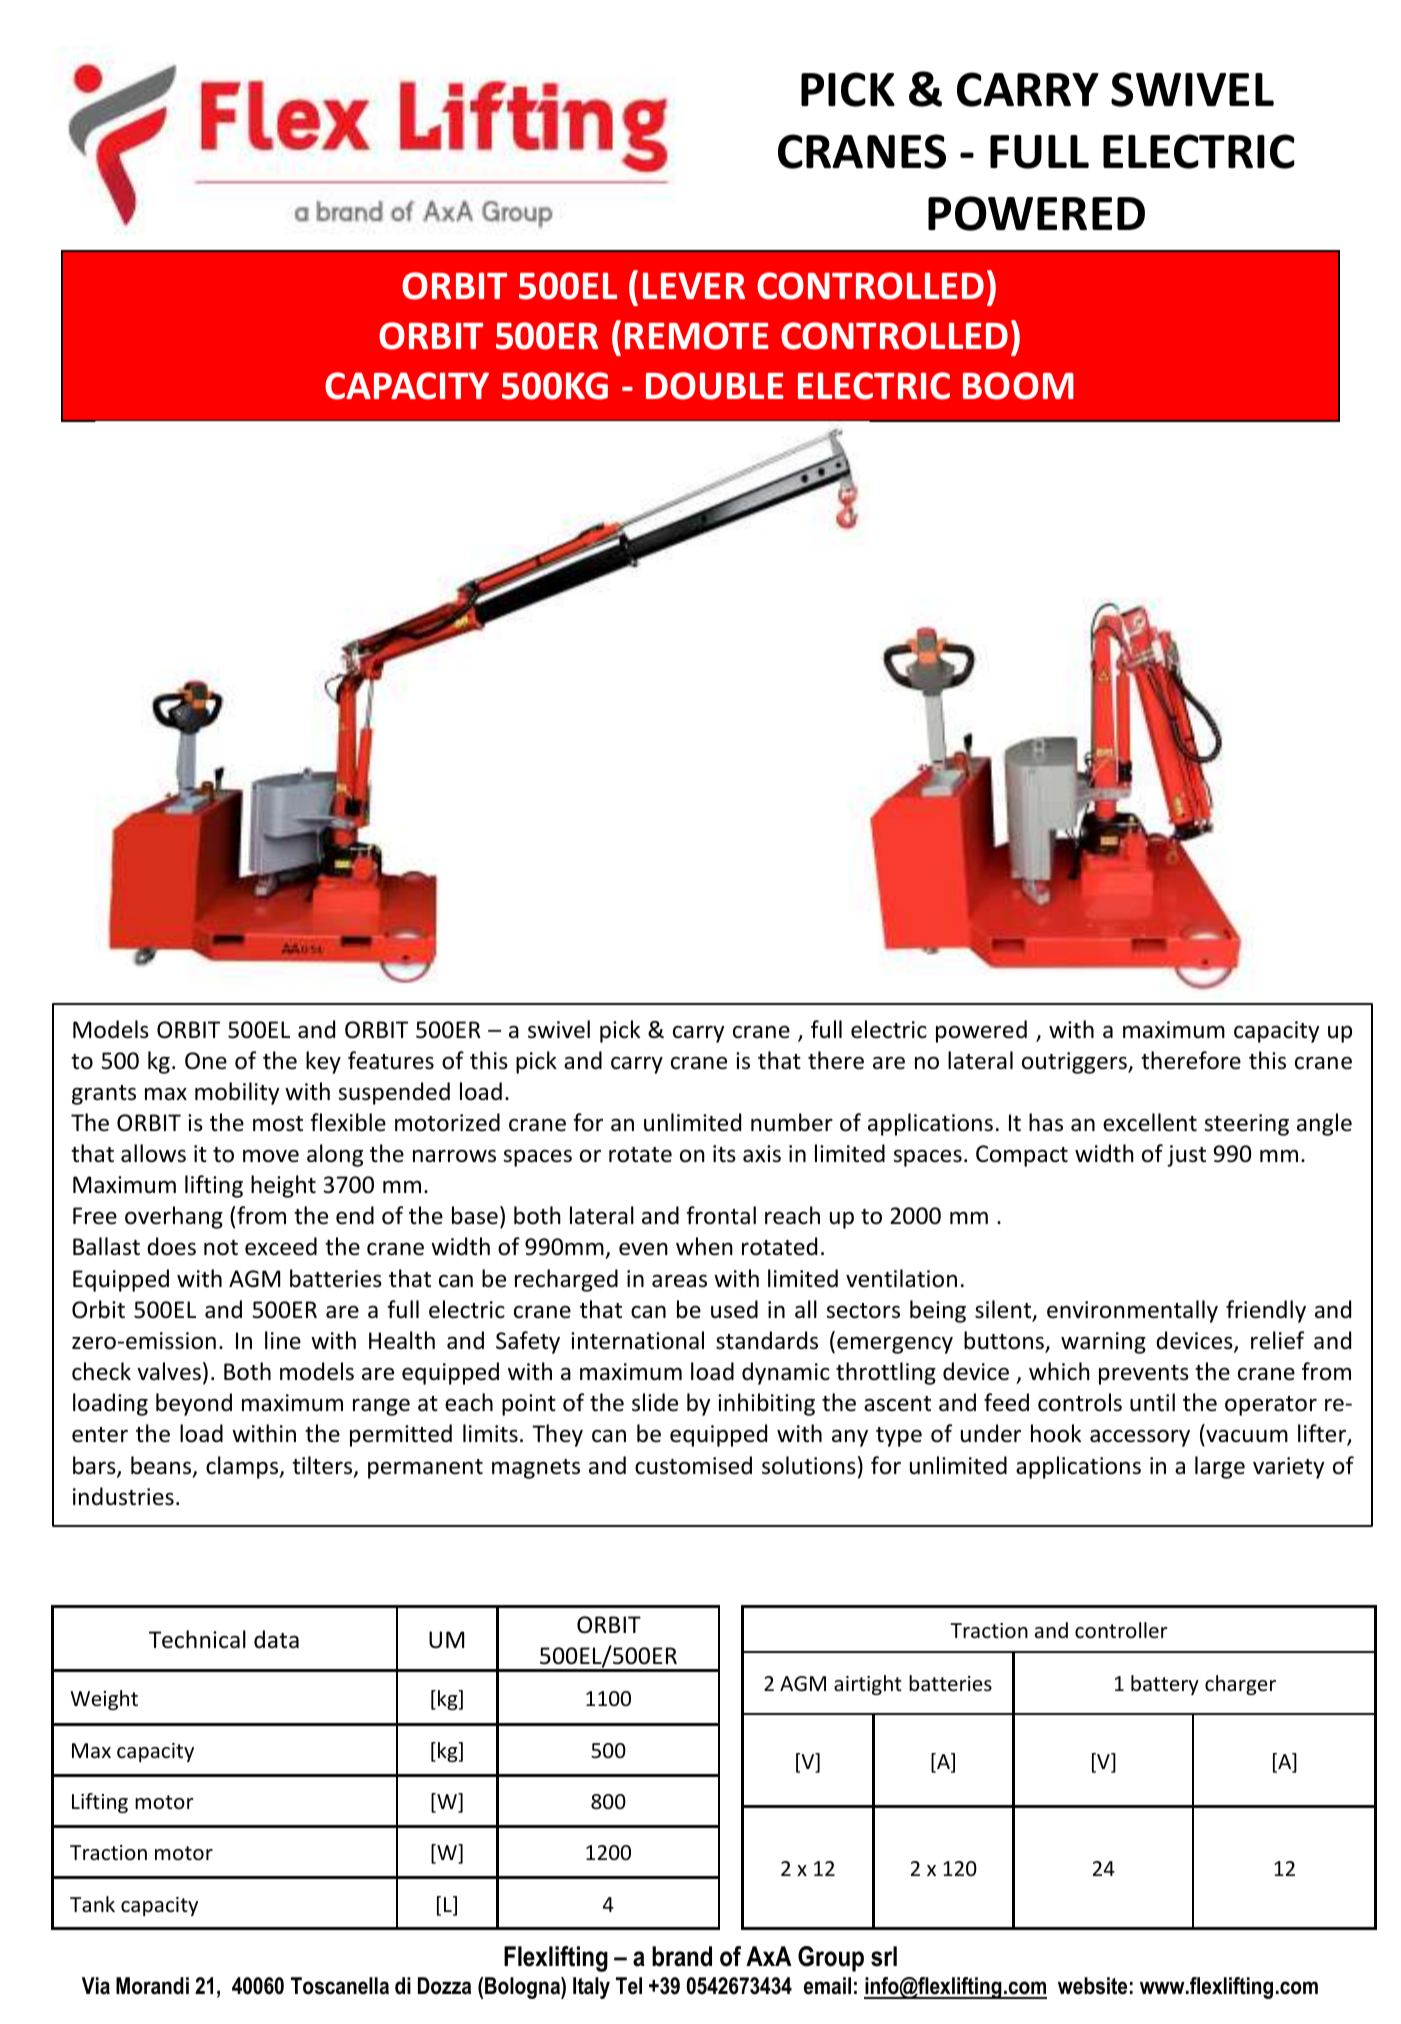 Image resolution: width=1401 pixels, height=2024 pixels. Describe the element at coordinates (868, 1685) in the page. I see `airtight` at that location.
